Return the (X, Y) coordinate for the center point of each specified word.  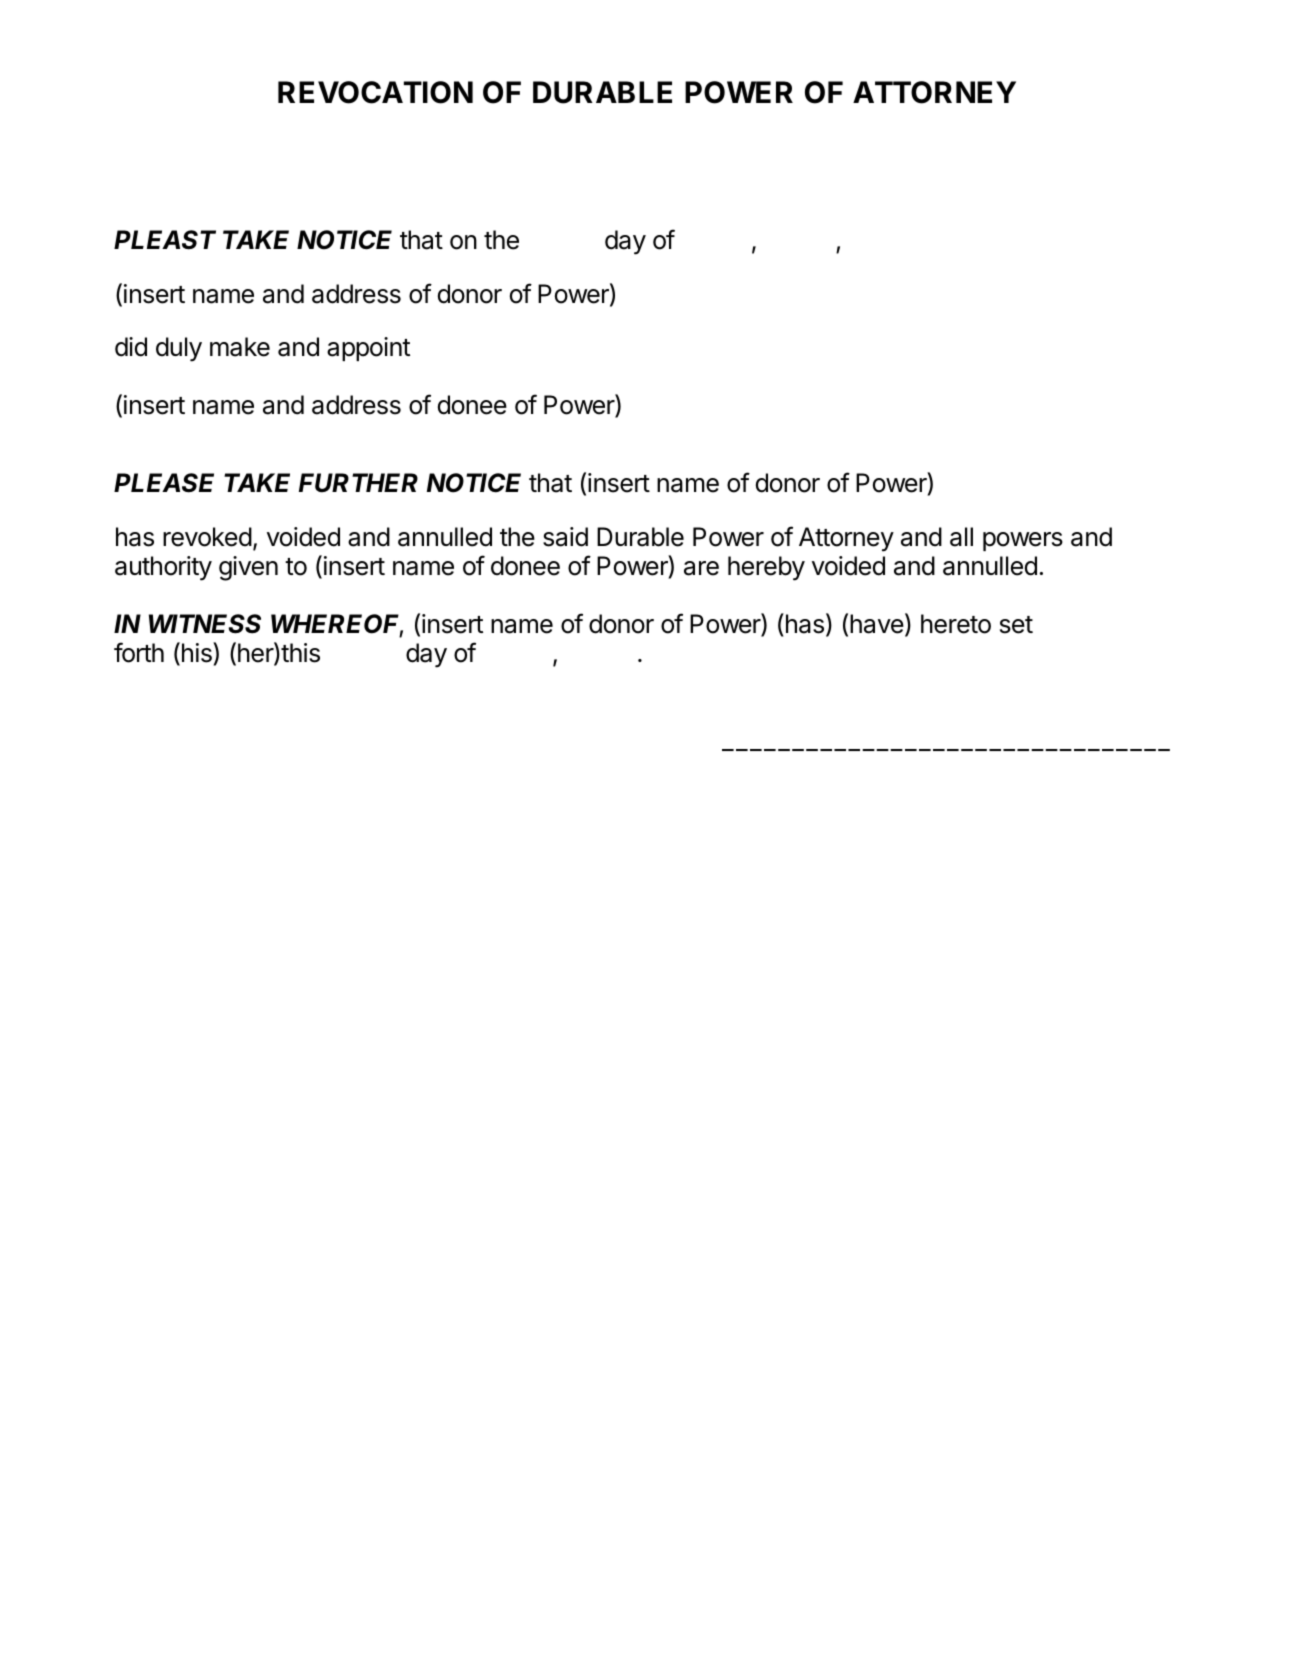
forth (139, 652)
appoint (368, 349)
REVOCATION (375, 92)
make (240, 347)
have (877, 624)
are (701, 568)
